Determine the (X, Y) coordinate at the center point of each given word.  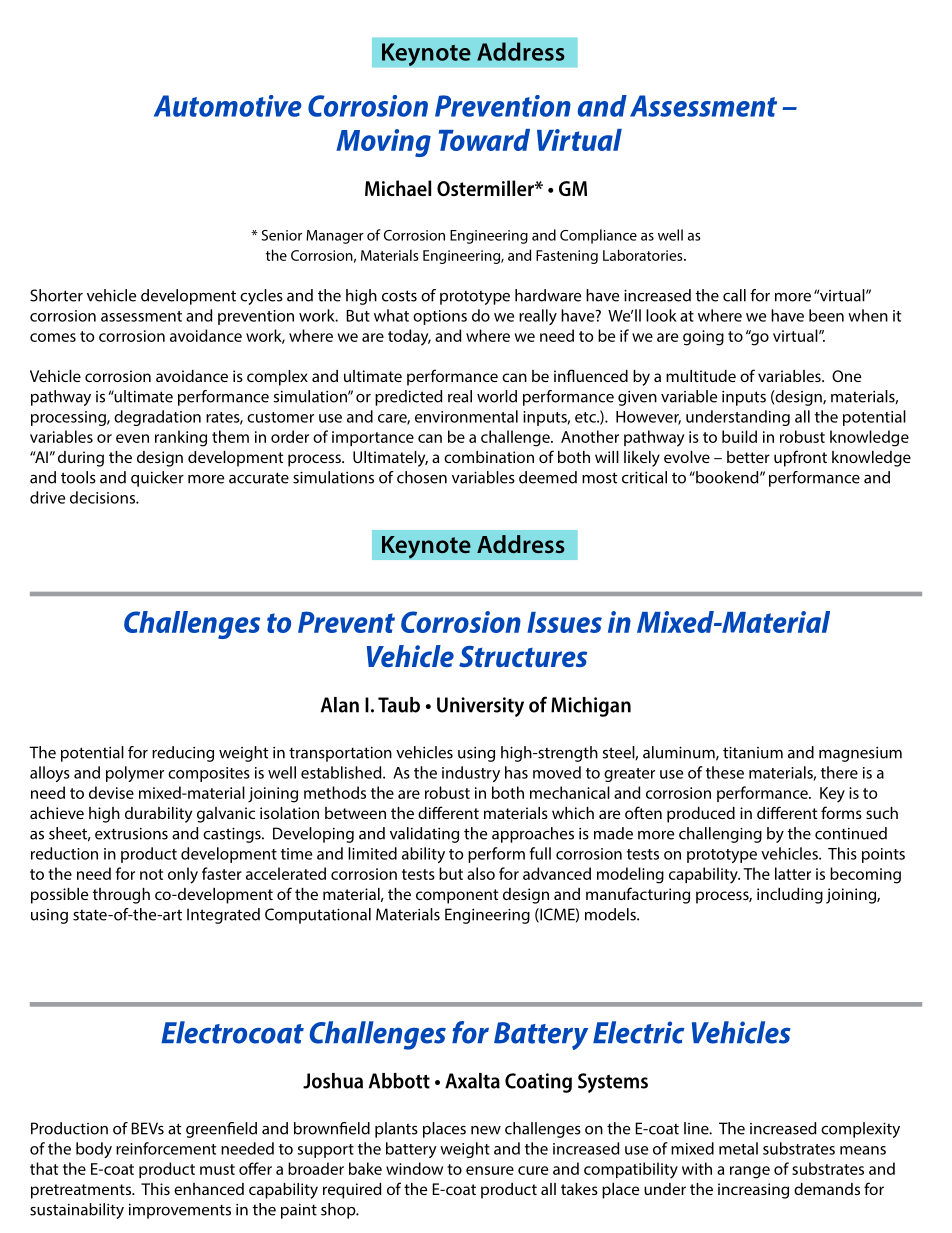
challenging (720, 835)
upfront (800, 458)
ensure (490, 1170)
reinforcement (166, 1148)
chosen (422, 477)
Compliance (598, 236)
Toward (484, 140)
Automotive (228, 106)
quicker (157, 479)
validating (424, 835)
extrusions (131, 834)
